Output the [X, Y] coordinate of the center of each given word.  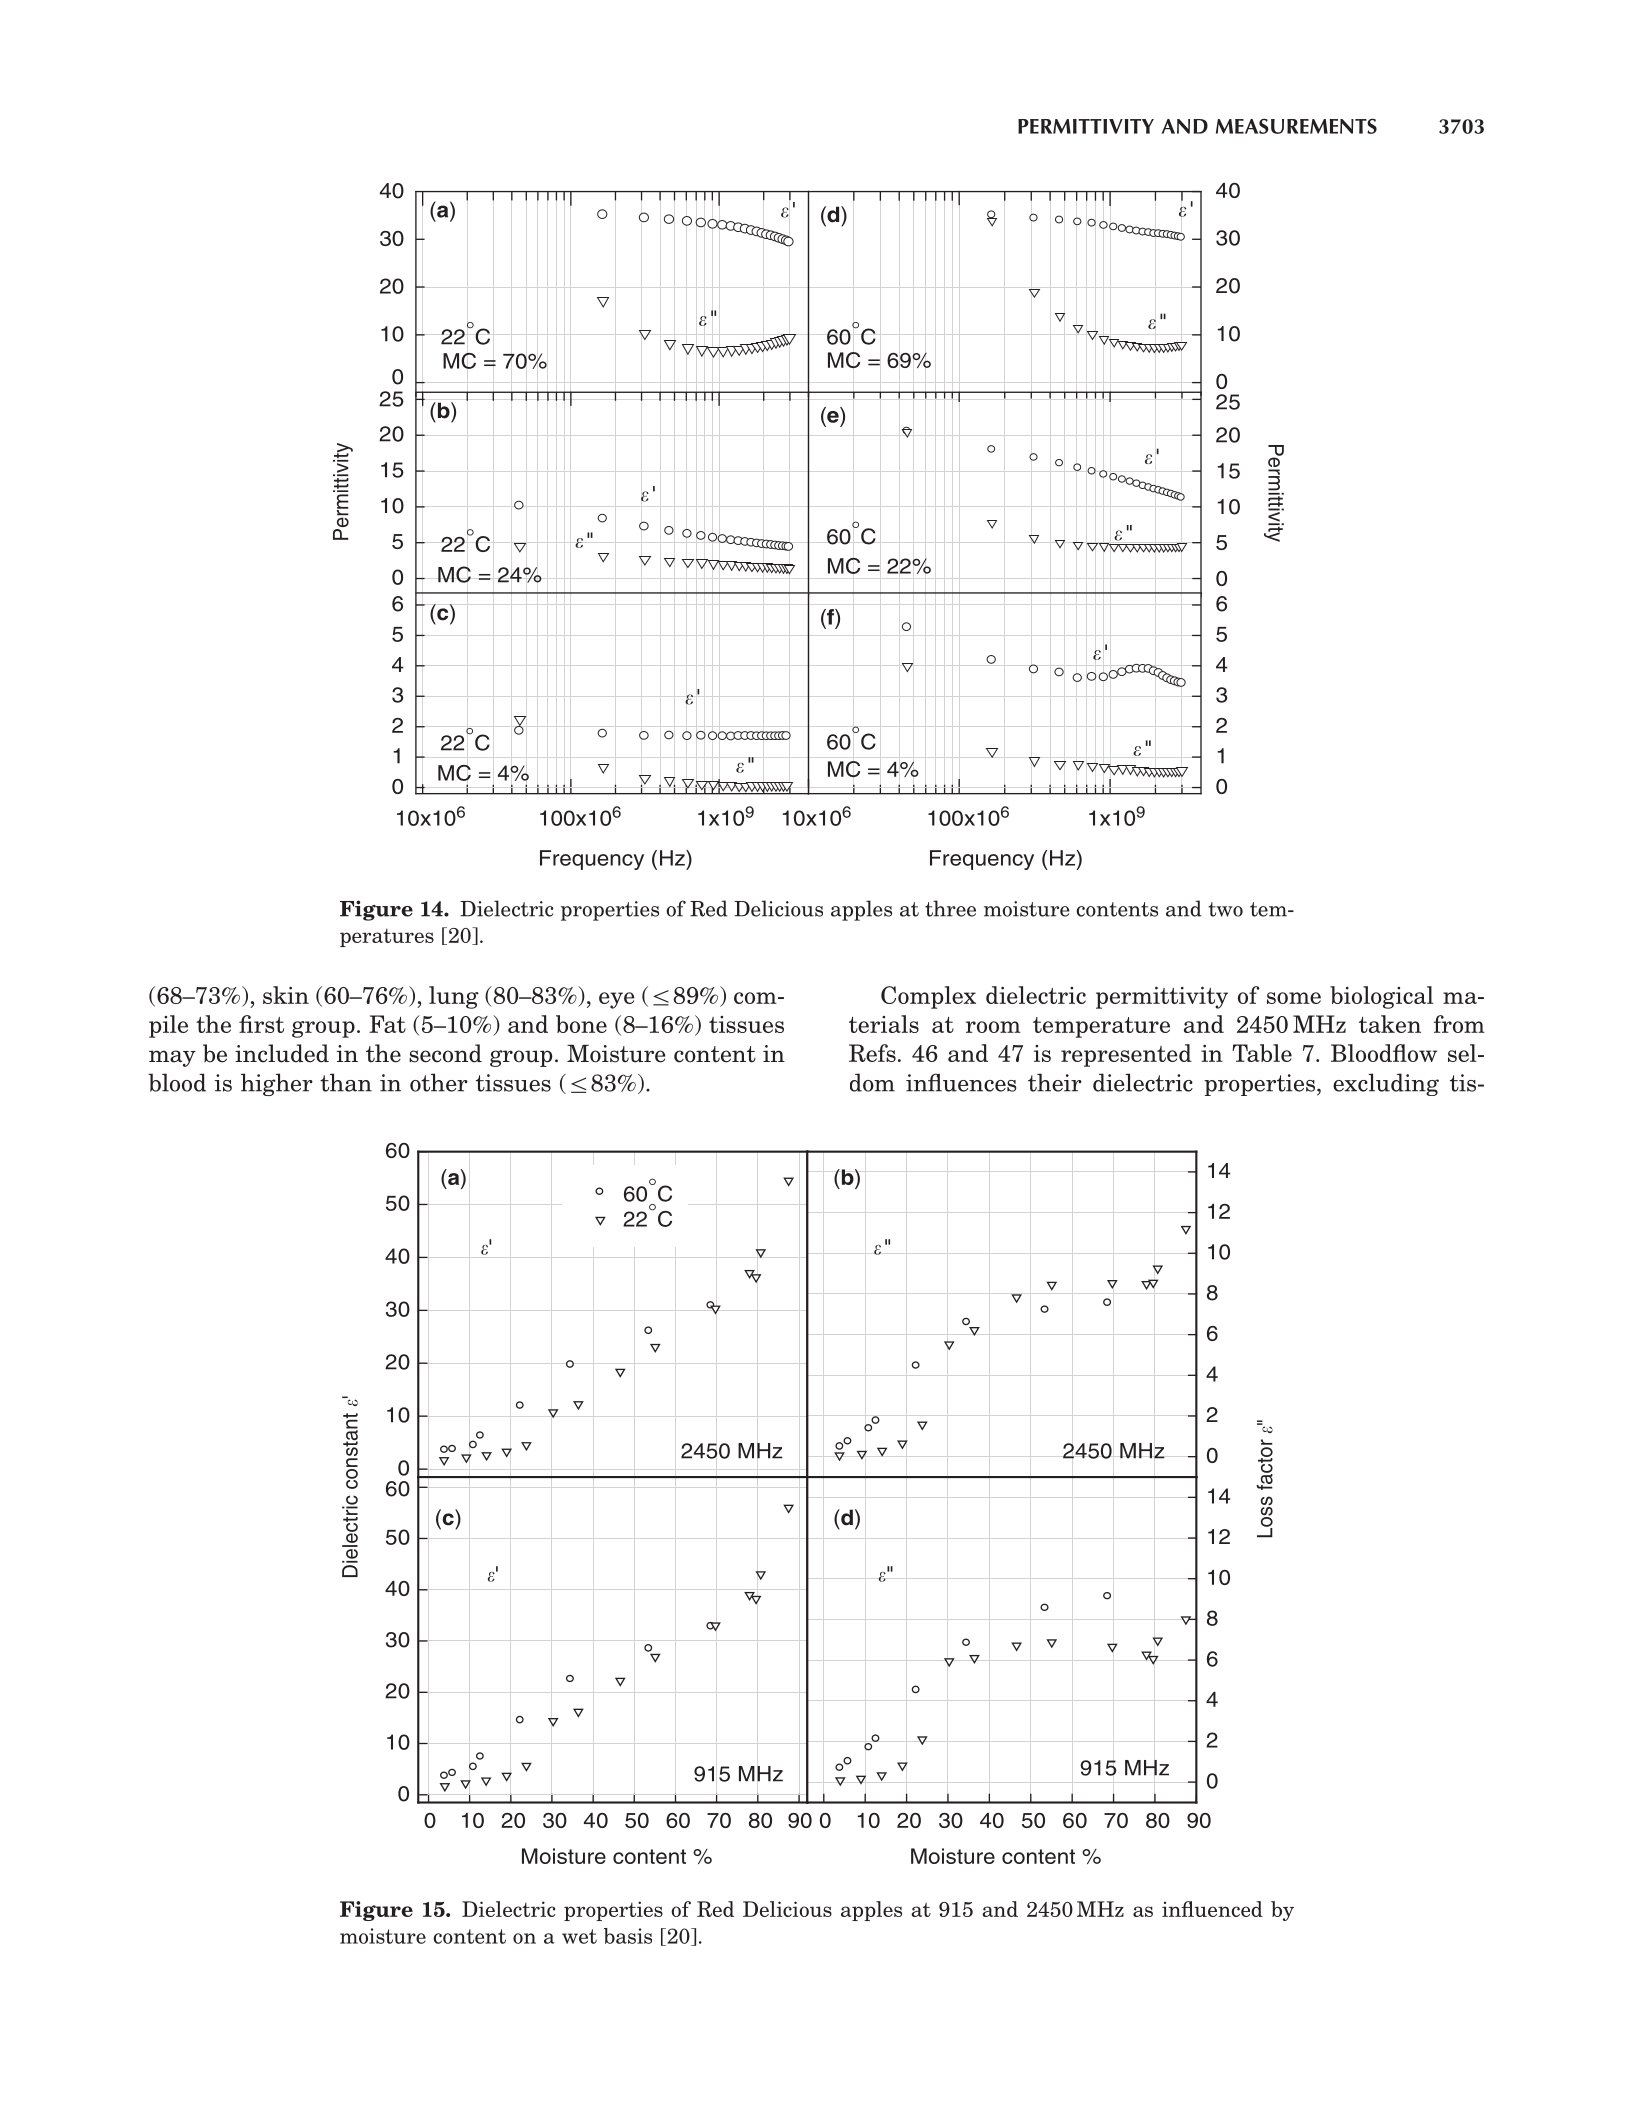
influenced [1212, 1909]
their [1055, 1082]
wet [579, 1936]
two [1225, 909]
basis [628, 1936]
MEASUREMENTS [1296, 126]
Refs [872, 1053]
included [282, 1053]
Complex [928, 997]
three [950, 908]
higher [277, 1084]
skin [286, 995]
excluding [1386, 1084]
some [1294, 998]
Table [1262, 1053]
